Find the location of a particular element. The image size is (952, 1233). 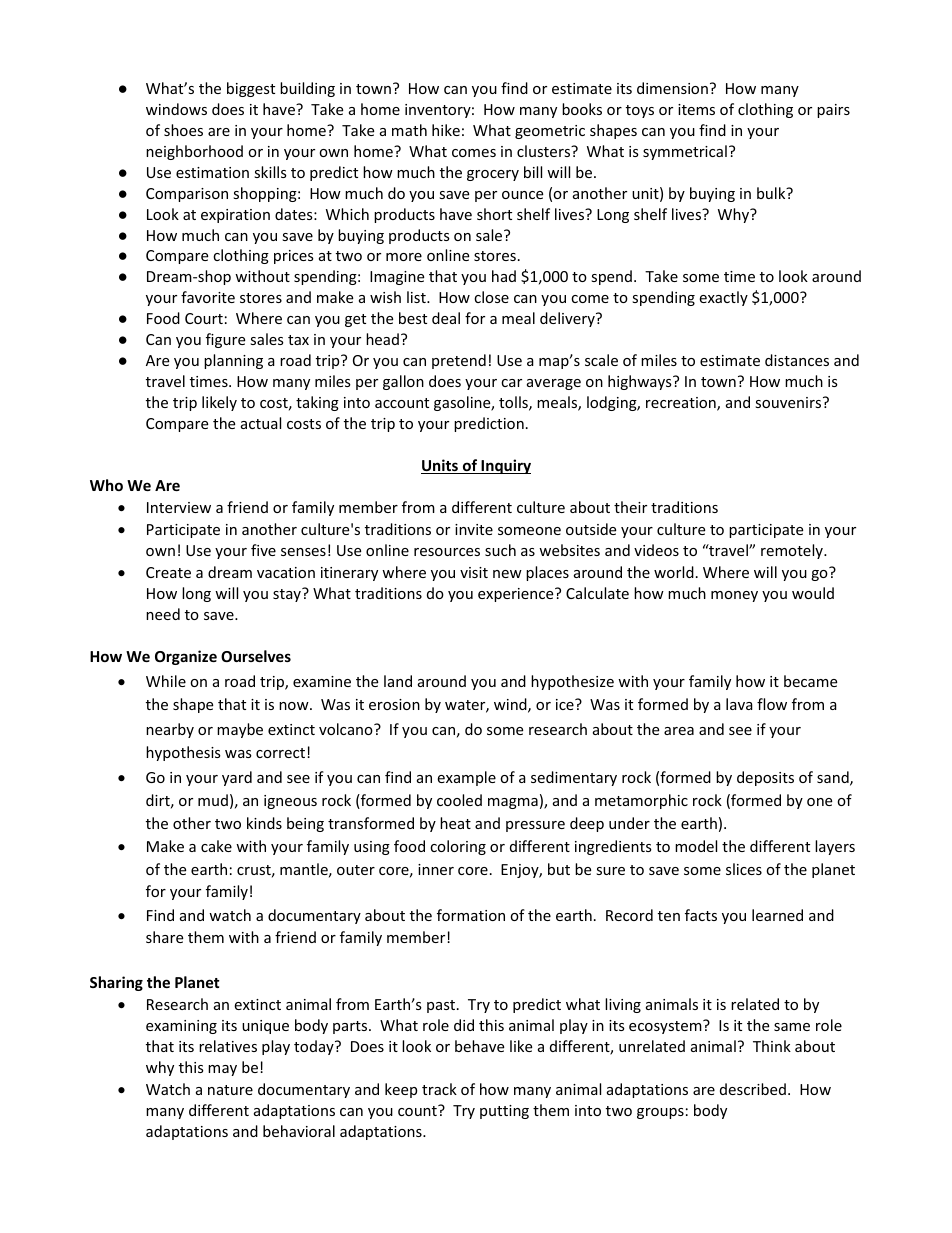

shoes is located at coordinates (183, 130).
